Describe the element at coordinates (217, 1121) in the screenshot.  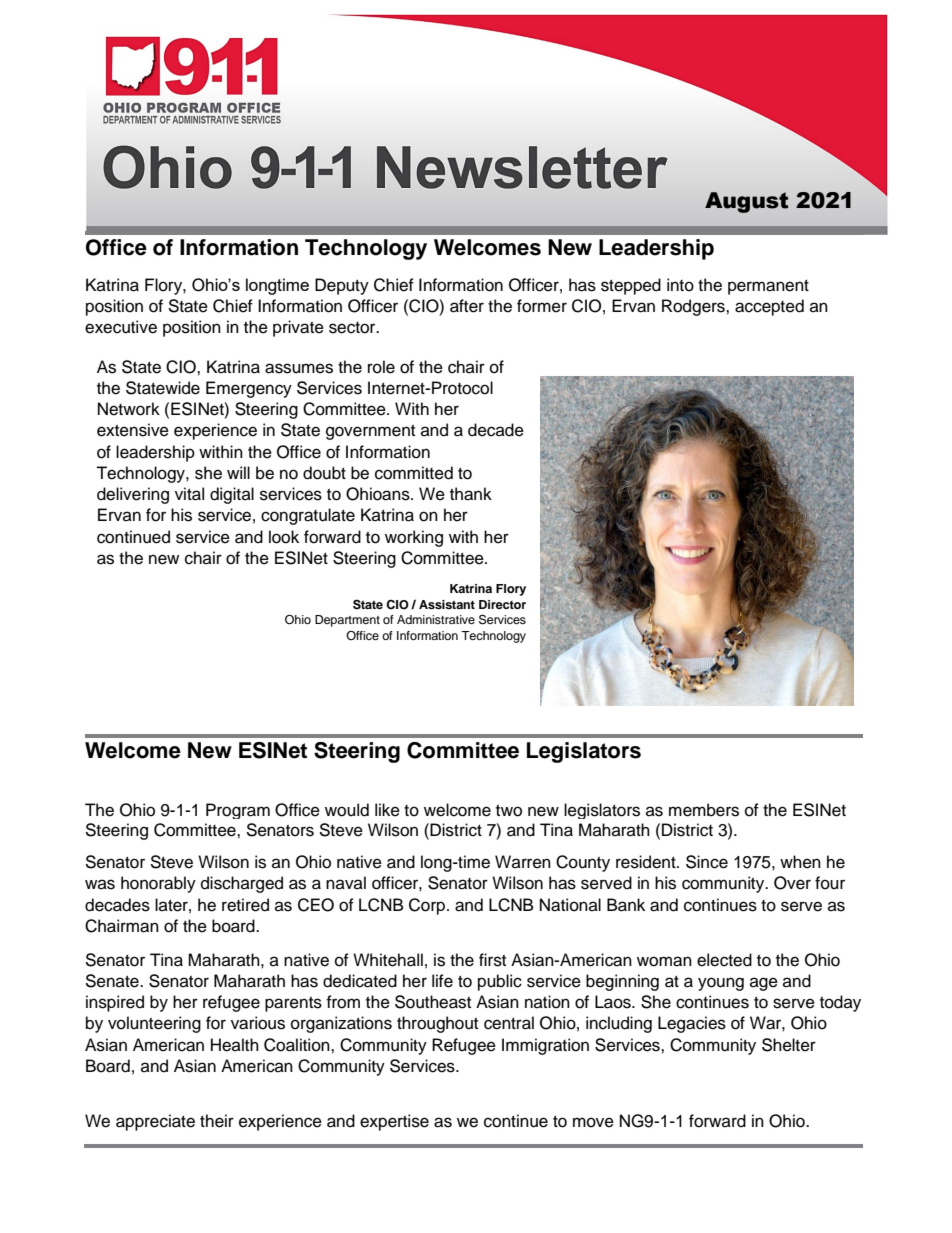
I see `their` at that location.
